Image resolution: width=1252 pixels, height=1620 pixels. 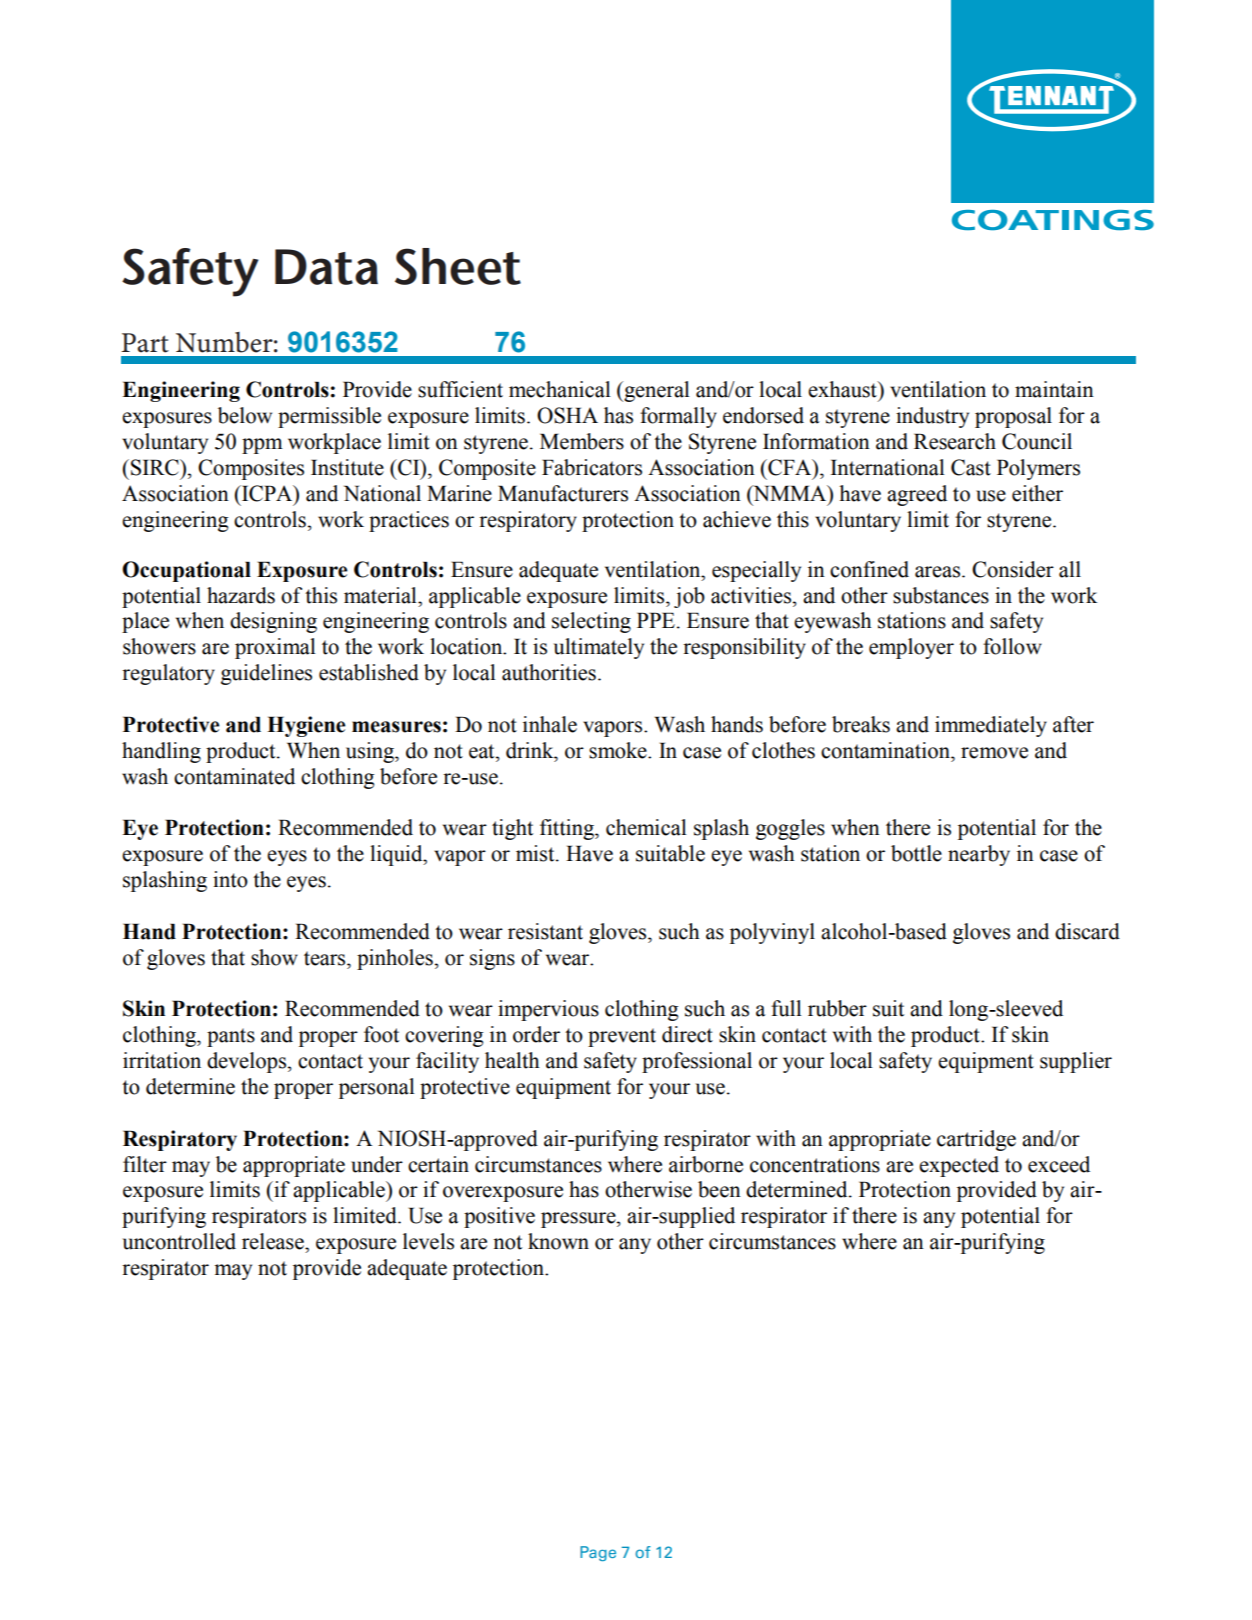 What do you see at coordinates (1054, 389) in the image?
I see `maintain` at bounding box center [1054, 389].
